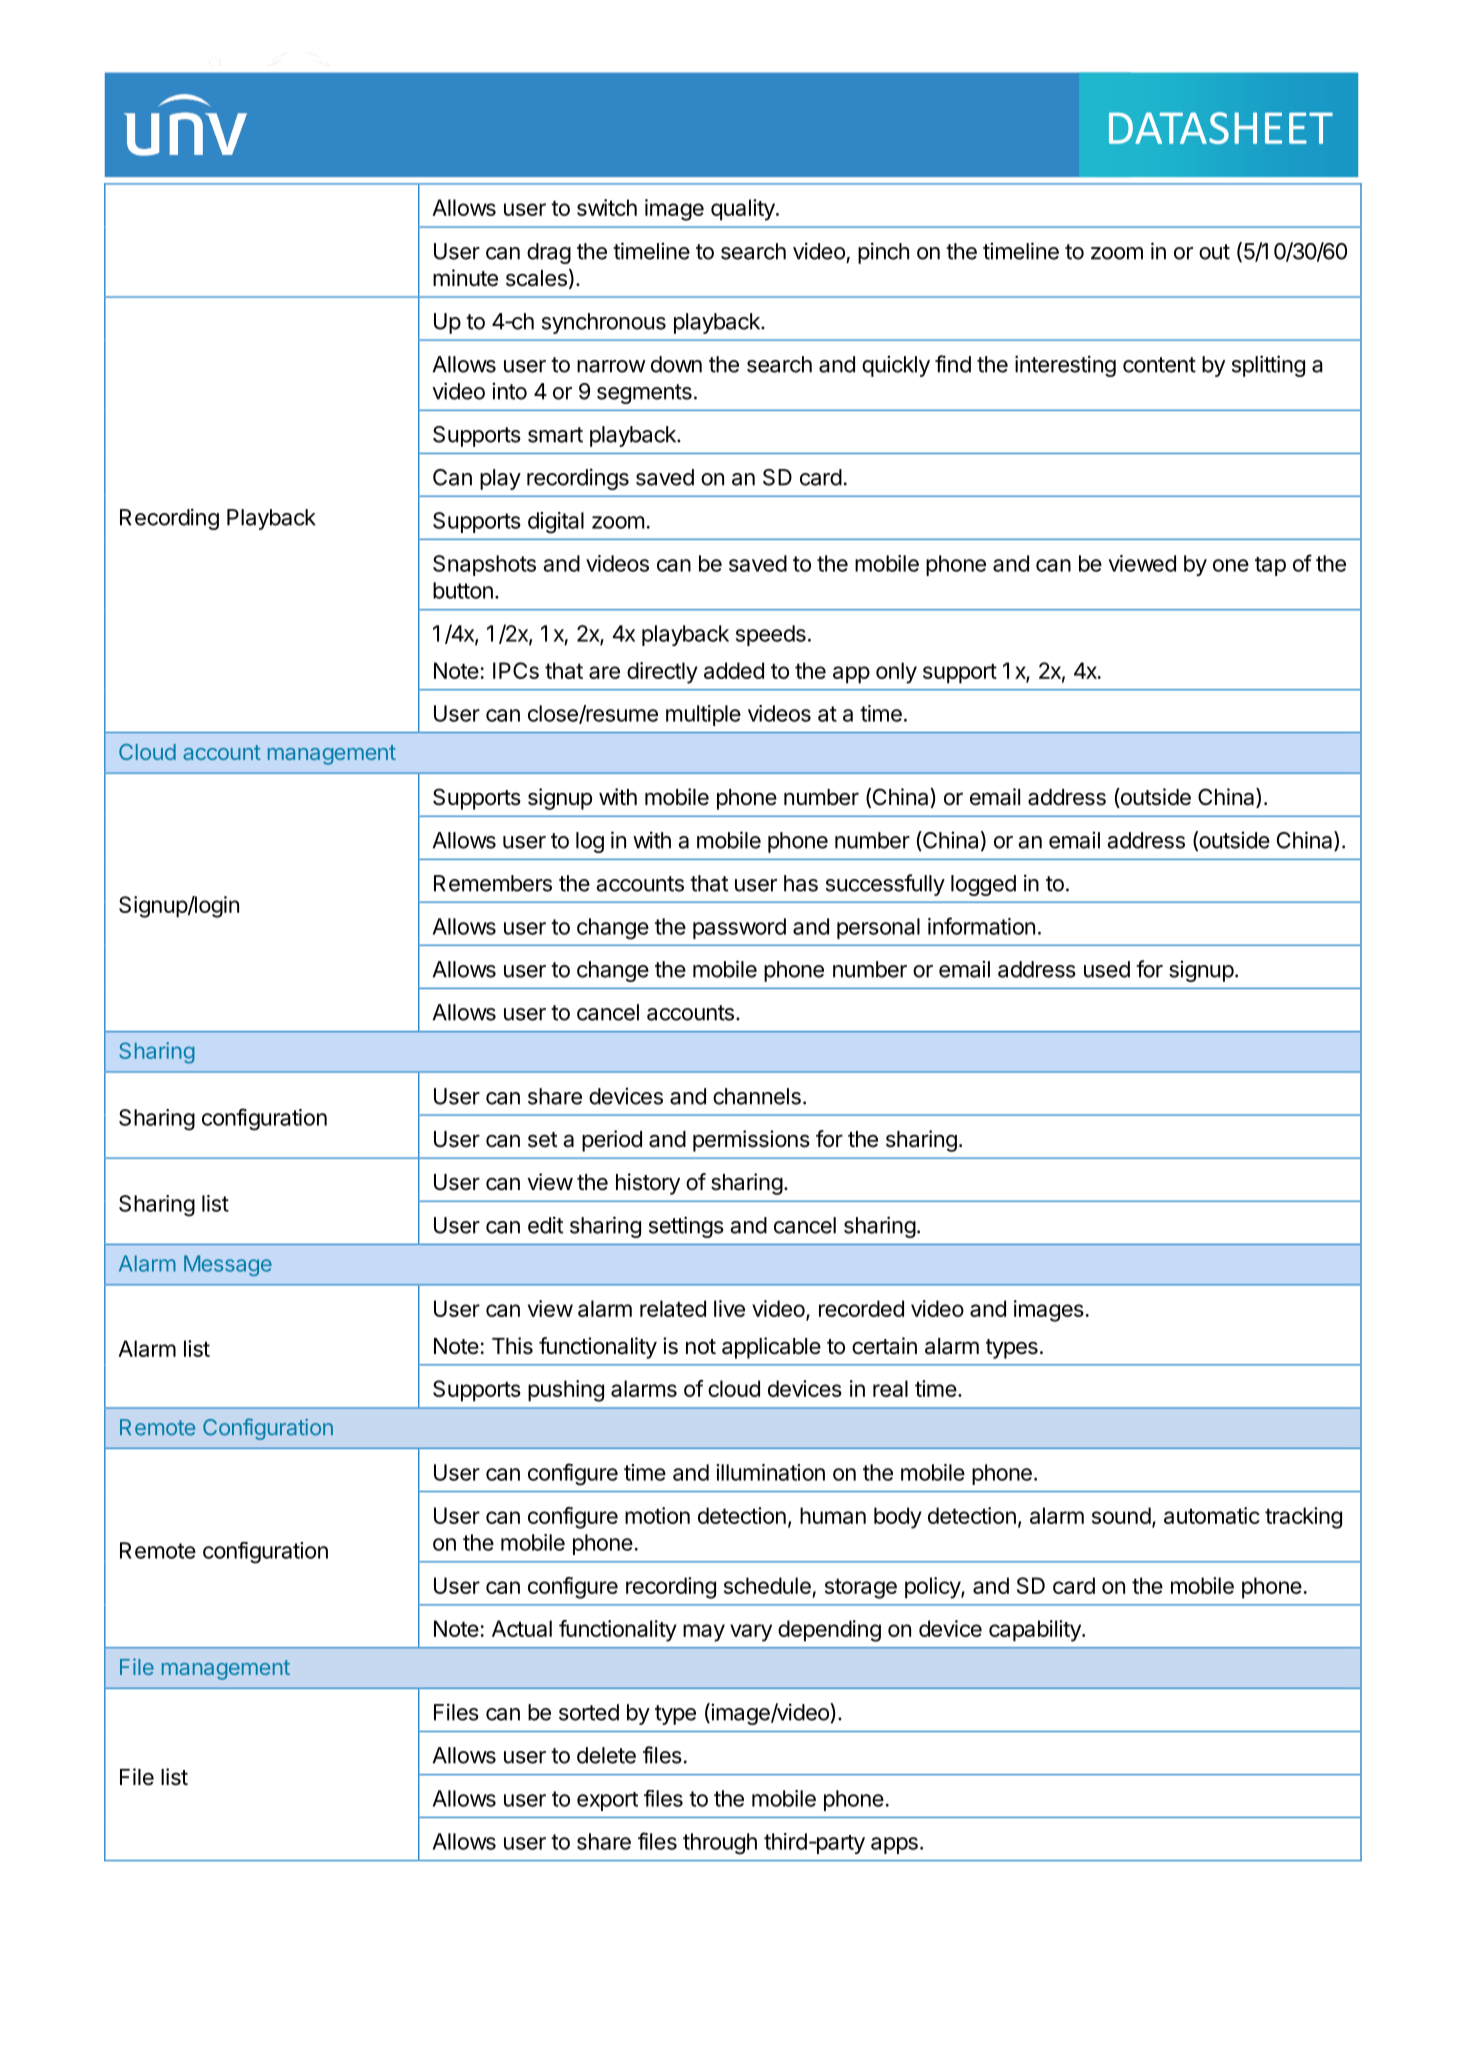 This document has height=2071, width=1465. What do you see at coordinates (861, 1308) in the document?
I see `recorded` at bounding box center [861, 1308].
